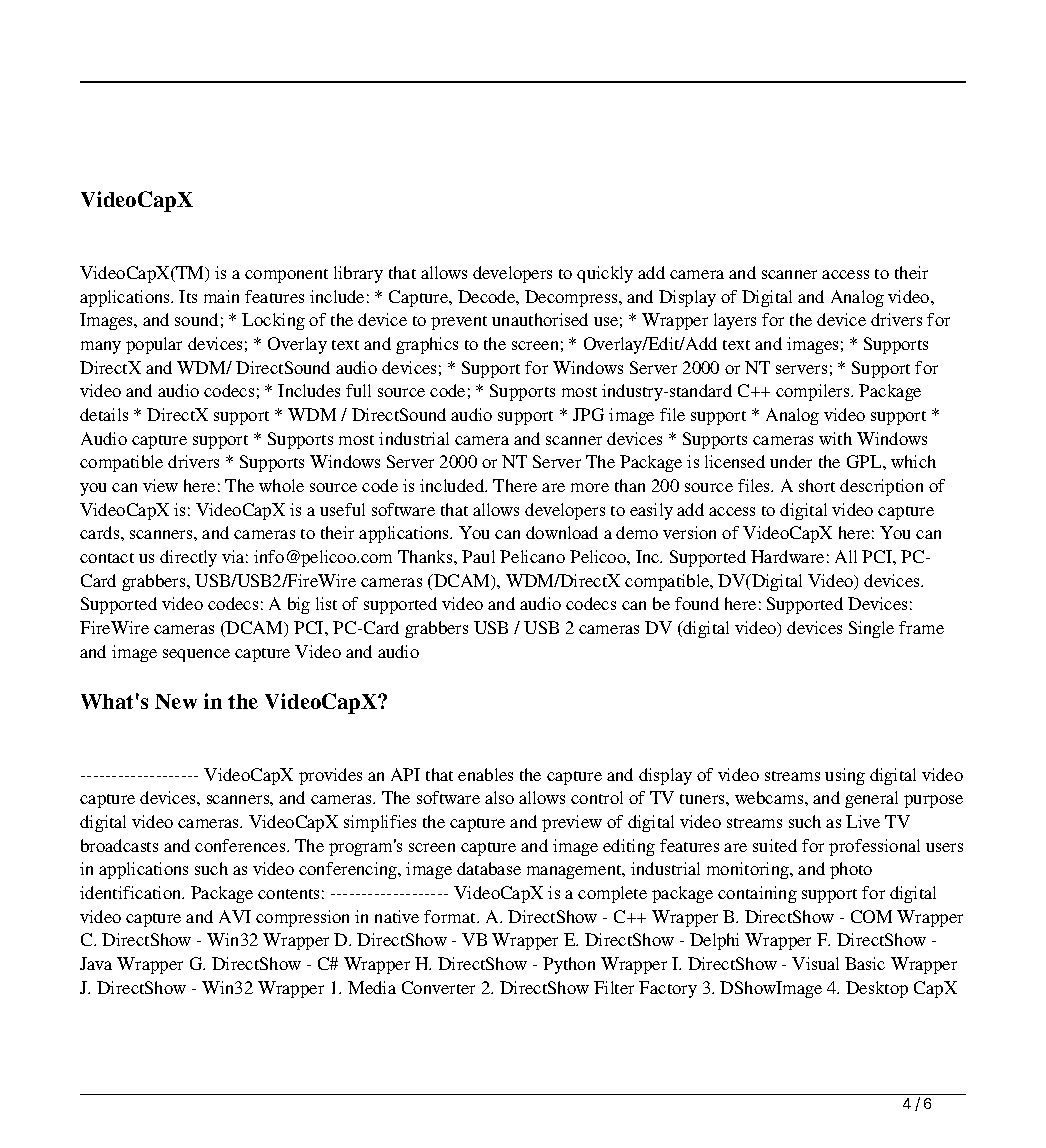 The width and height of the screenshot is (1046, 1148). Describe the element at coordinates (572, 298) in the screenshot. I see `Decompress` at that location.
